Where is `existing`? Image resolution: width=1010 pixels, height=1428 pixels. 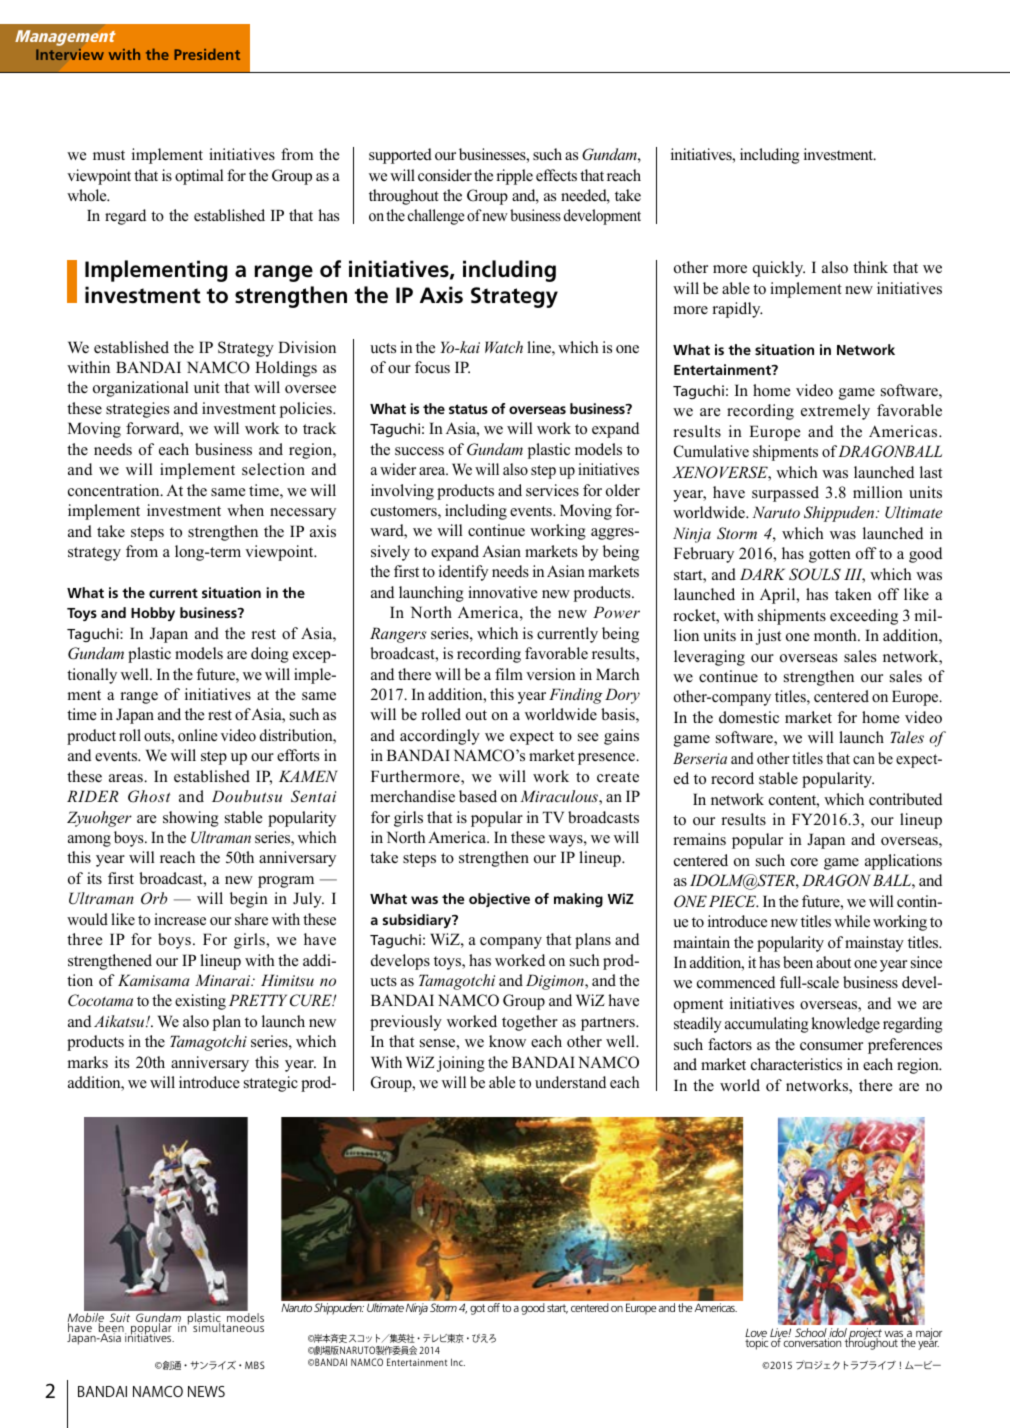
existing is located at coordinates (200, 1002).
